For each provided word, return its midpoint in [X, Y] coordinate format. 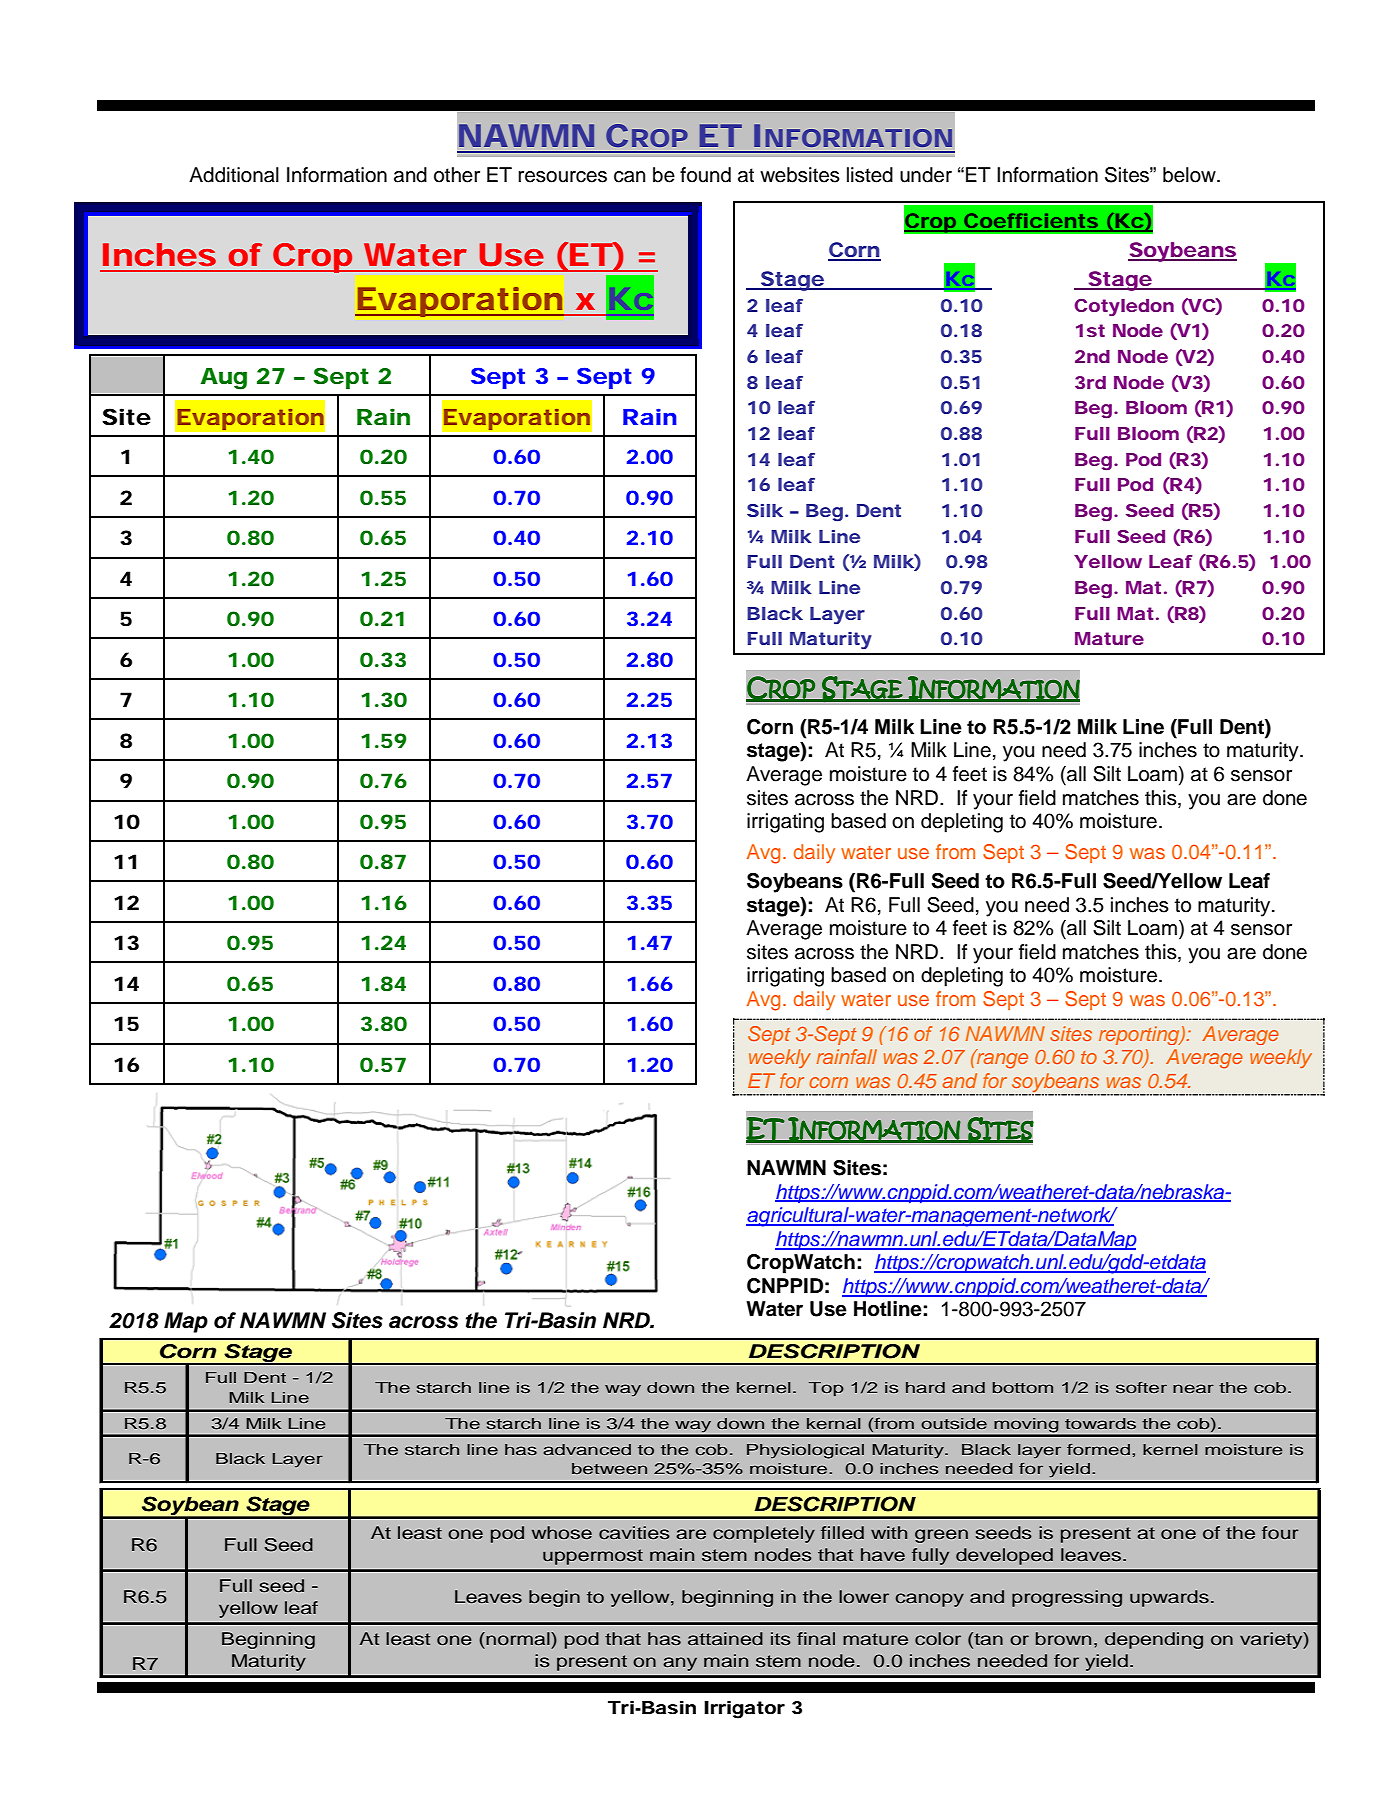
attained [725, 1639]
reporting [1140, 1035]
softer [1141, 1387]
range [1001, 1060]
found [705, 175]
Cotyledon [1124, 307]
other [457, 175]
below [1190, 175]
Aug [223, 379]
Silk [765, 510]
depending [1154, 1640]
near [1193, 1388]
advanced [587, 1449]
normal [518, 1639]
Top [826, 1389]
